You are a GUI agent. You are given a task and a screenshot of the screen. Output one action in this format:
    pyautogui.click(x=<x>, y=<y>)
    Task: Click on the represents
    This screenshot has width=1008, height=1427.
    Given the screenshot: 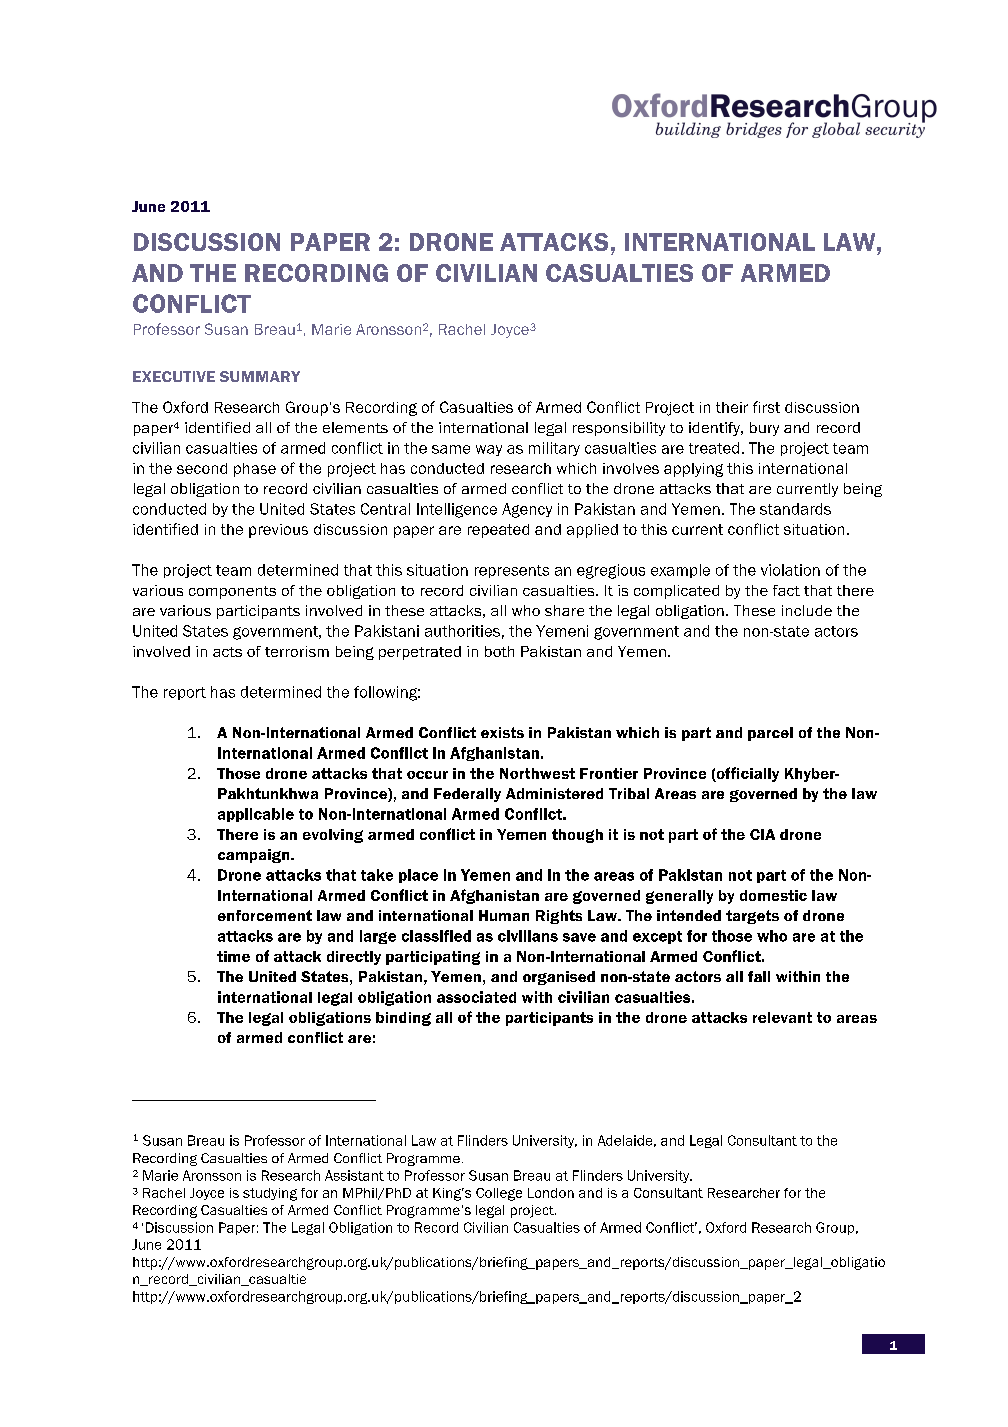 What is the action you would take?
    pyautogui.click(x=512, y=571)
